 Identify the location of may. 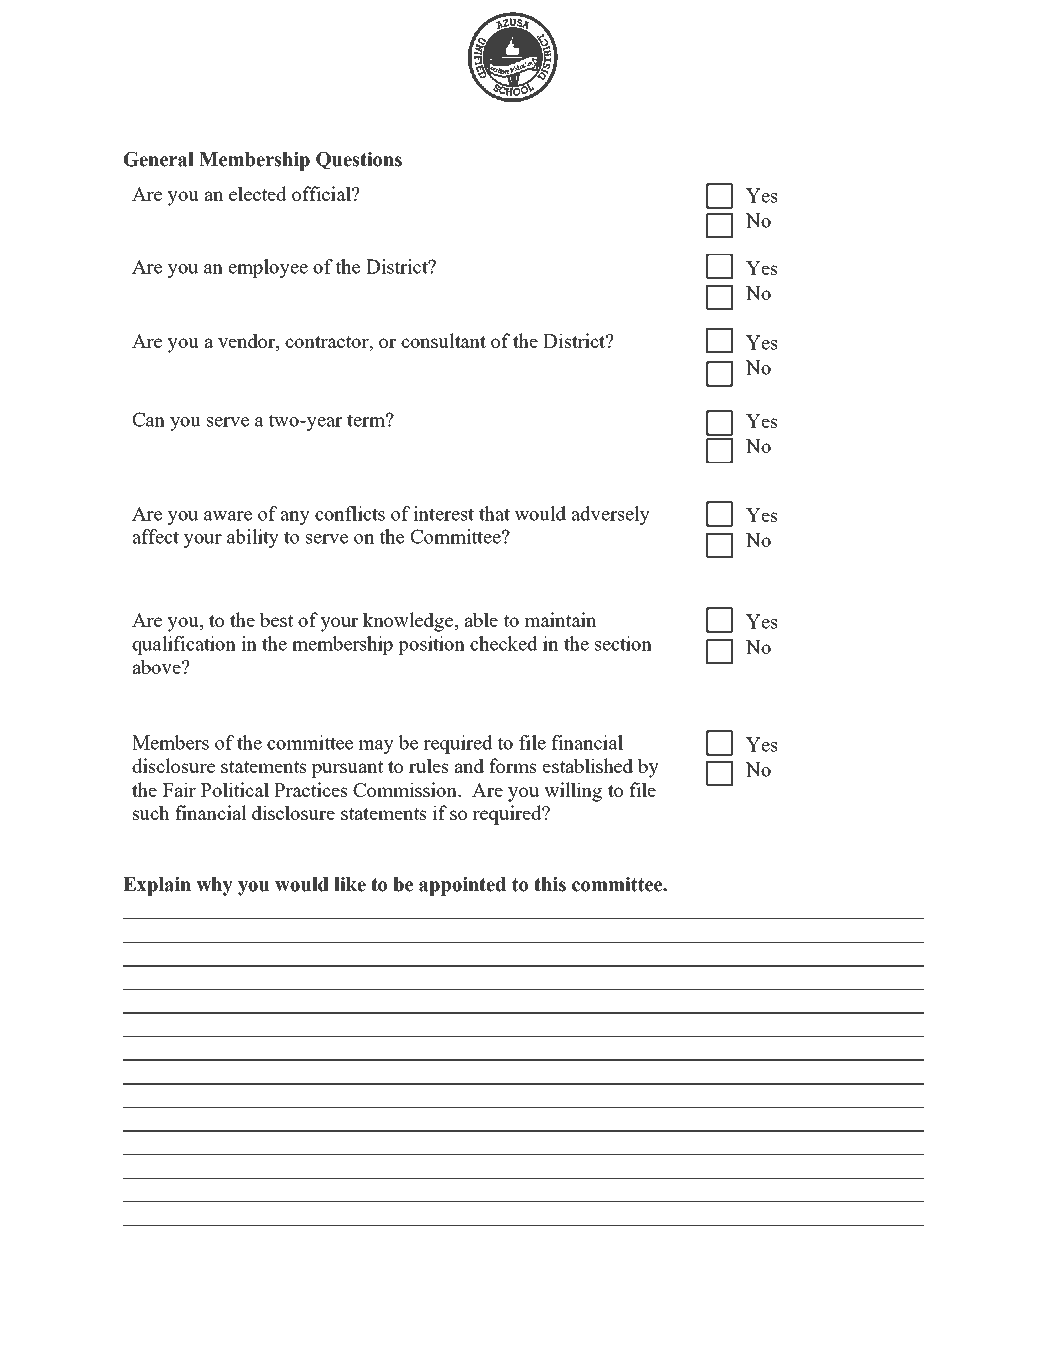
(376, 747).
